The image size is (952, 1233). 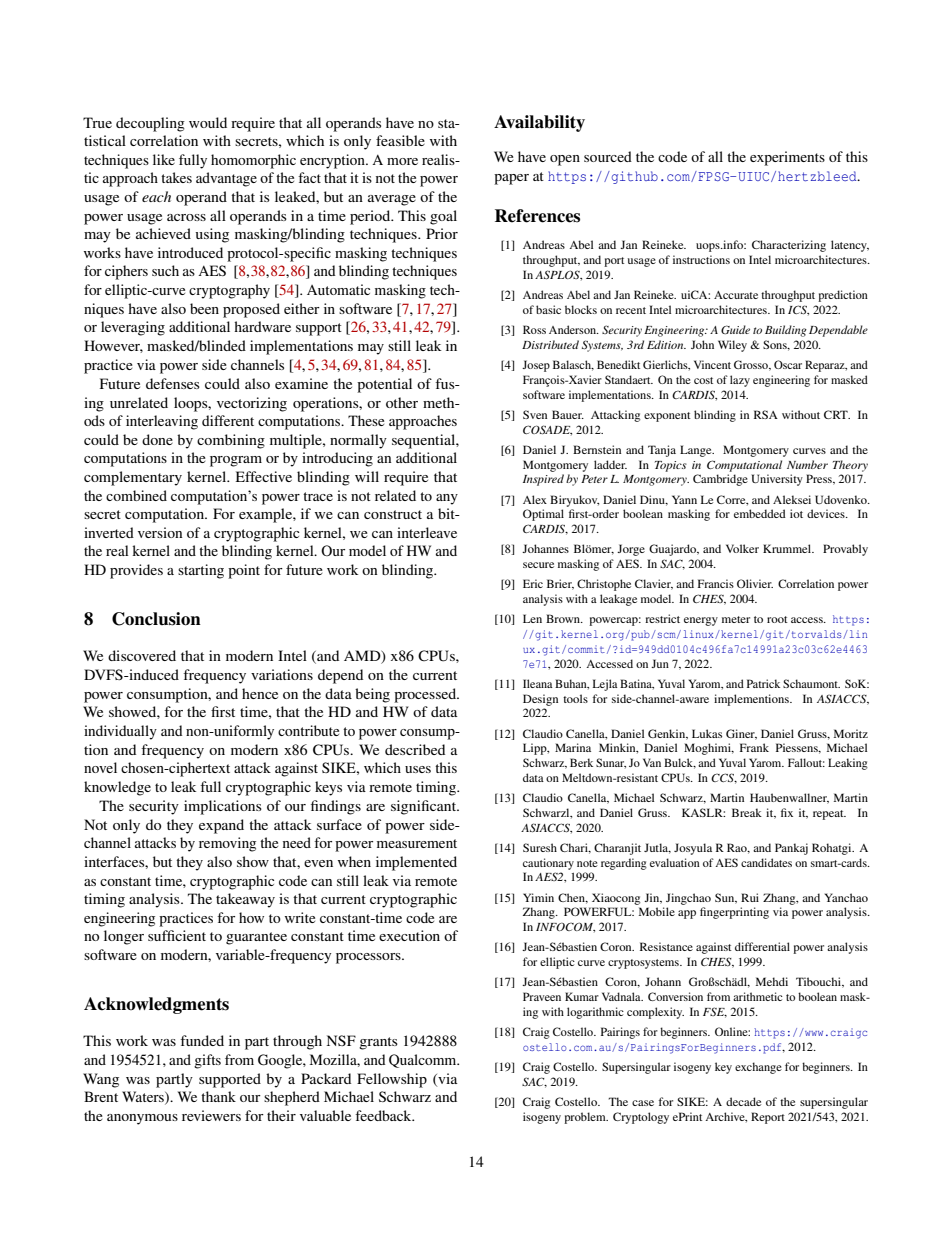 I want to click on starting, so click(x=201, y=571).
